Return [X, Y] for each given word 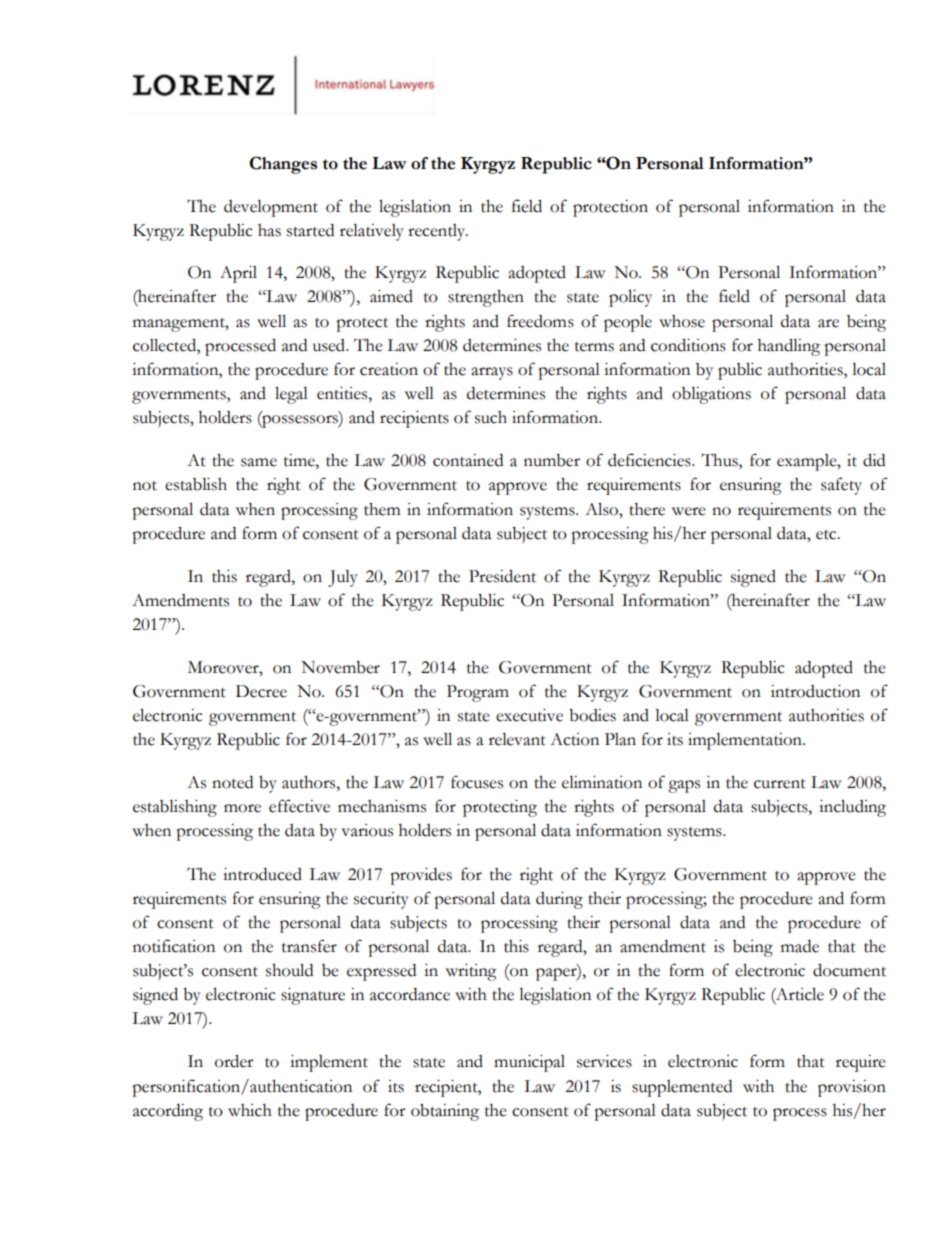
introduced [262, 874]
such [491, 417]
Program [478, 693]
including [852, 808]
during [559, 900]
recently [438, 232]
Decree [261, 691]
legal [291, 395]
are [828, 323]
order [234, 1061]
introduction [815, 691]
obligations [711, 395]
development [271, 208]
